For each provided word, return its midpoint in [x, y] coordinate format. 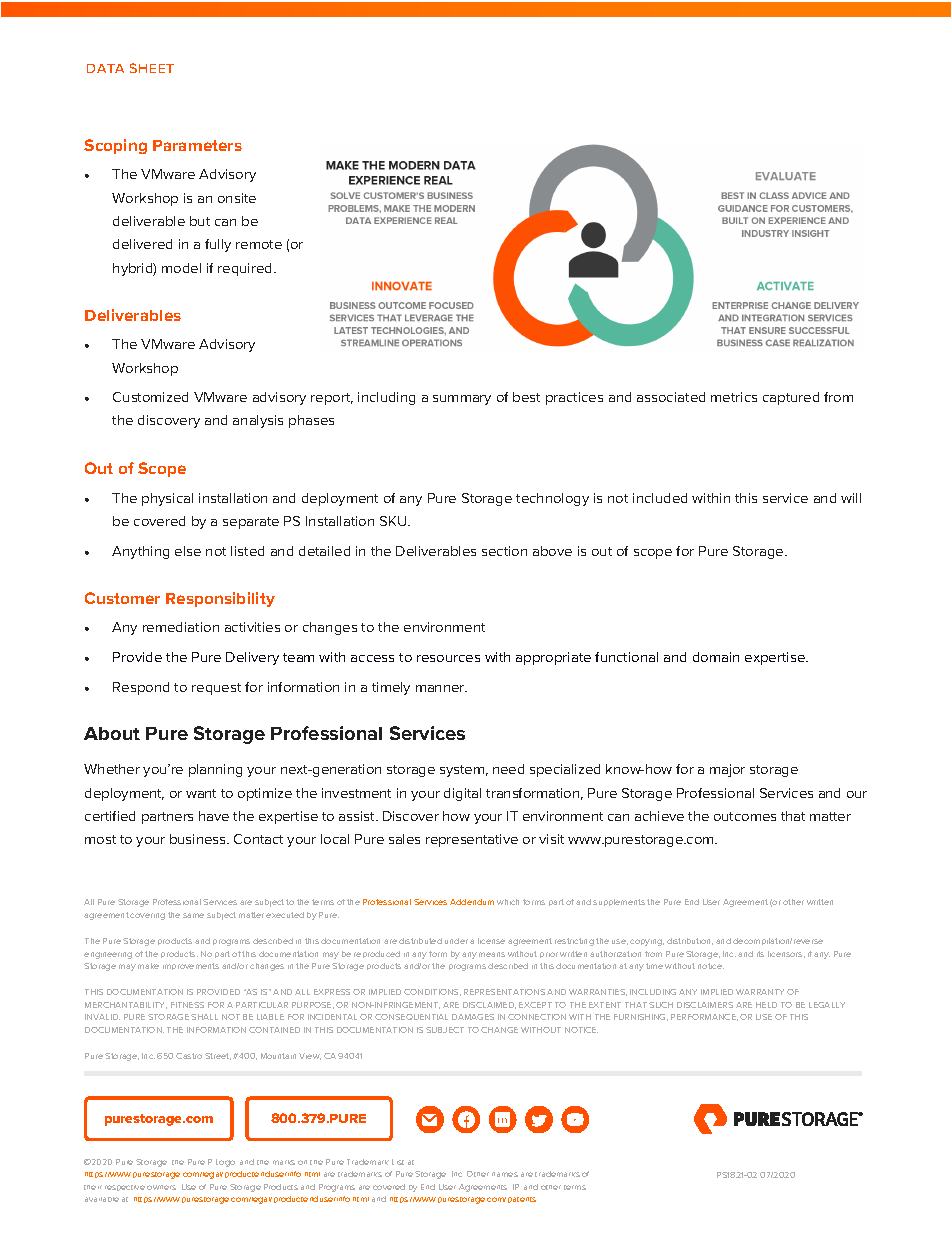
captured [791, 398]
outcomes [745, 816]
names [505, 1174]
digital [462, 794]
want [201, 793]
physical [167, 499]
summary [462, 400]
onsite [237, 198]
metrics [734, 397]
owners [161, 1187]
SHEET [152, 68]
